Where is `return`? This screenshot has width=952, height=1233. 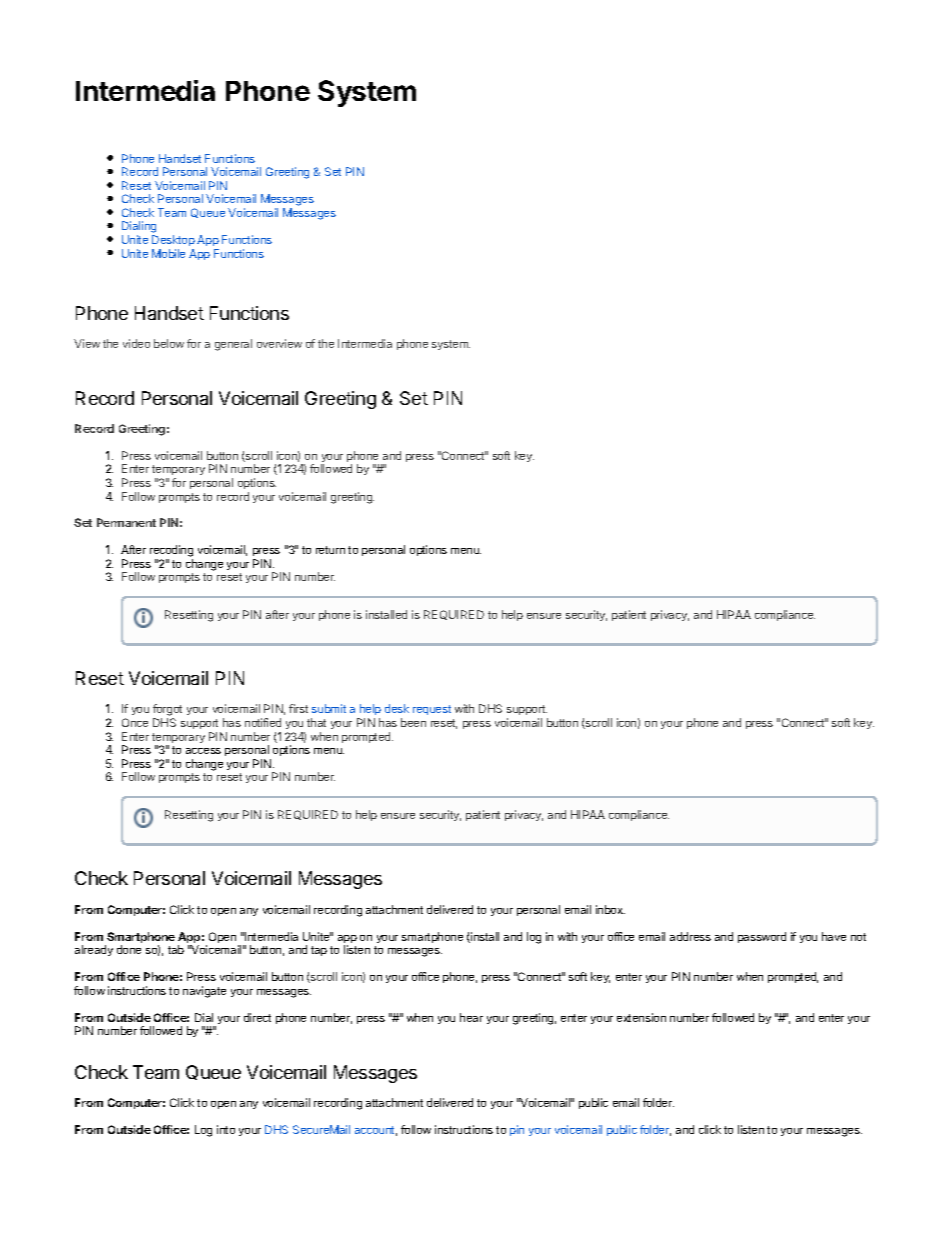
return is located at coordinates (330, 550).
